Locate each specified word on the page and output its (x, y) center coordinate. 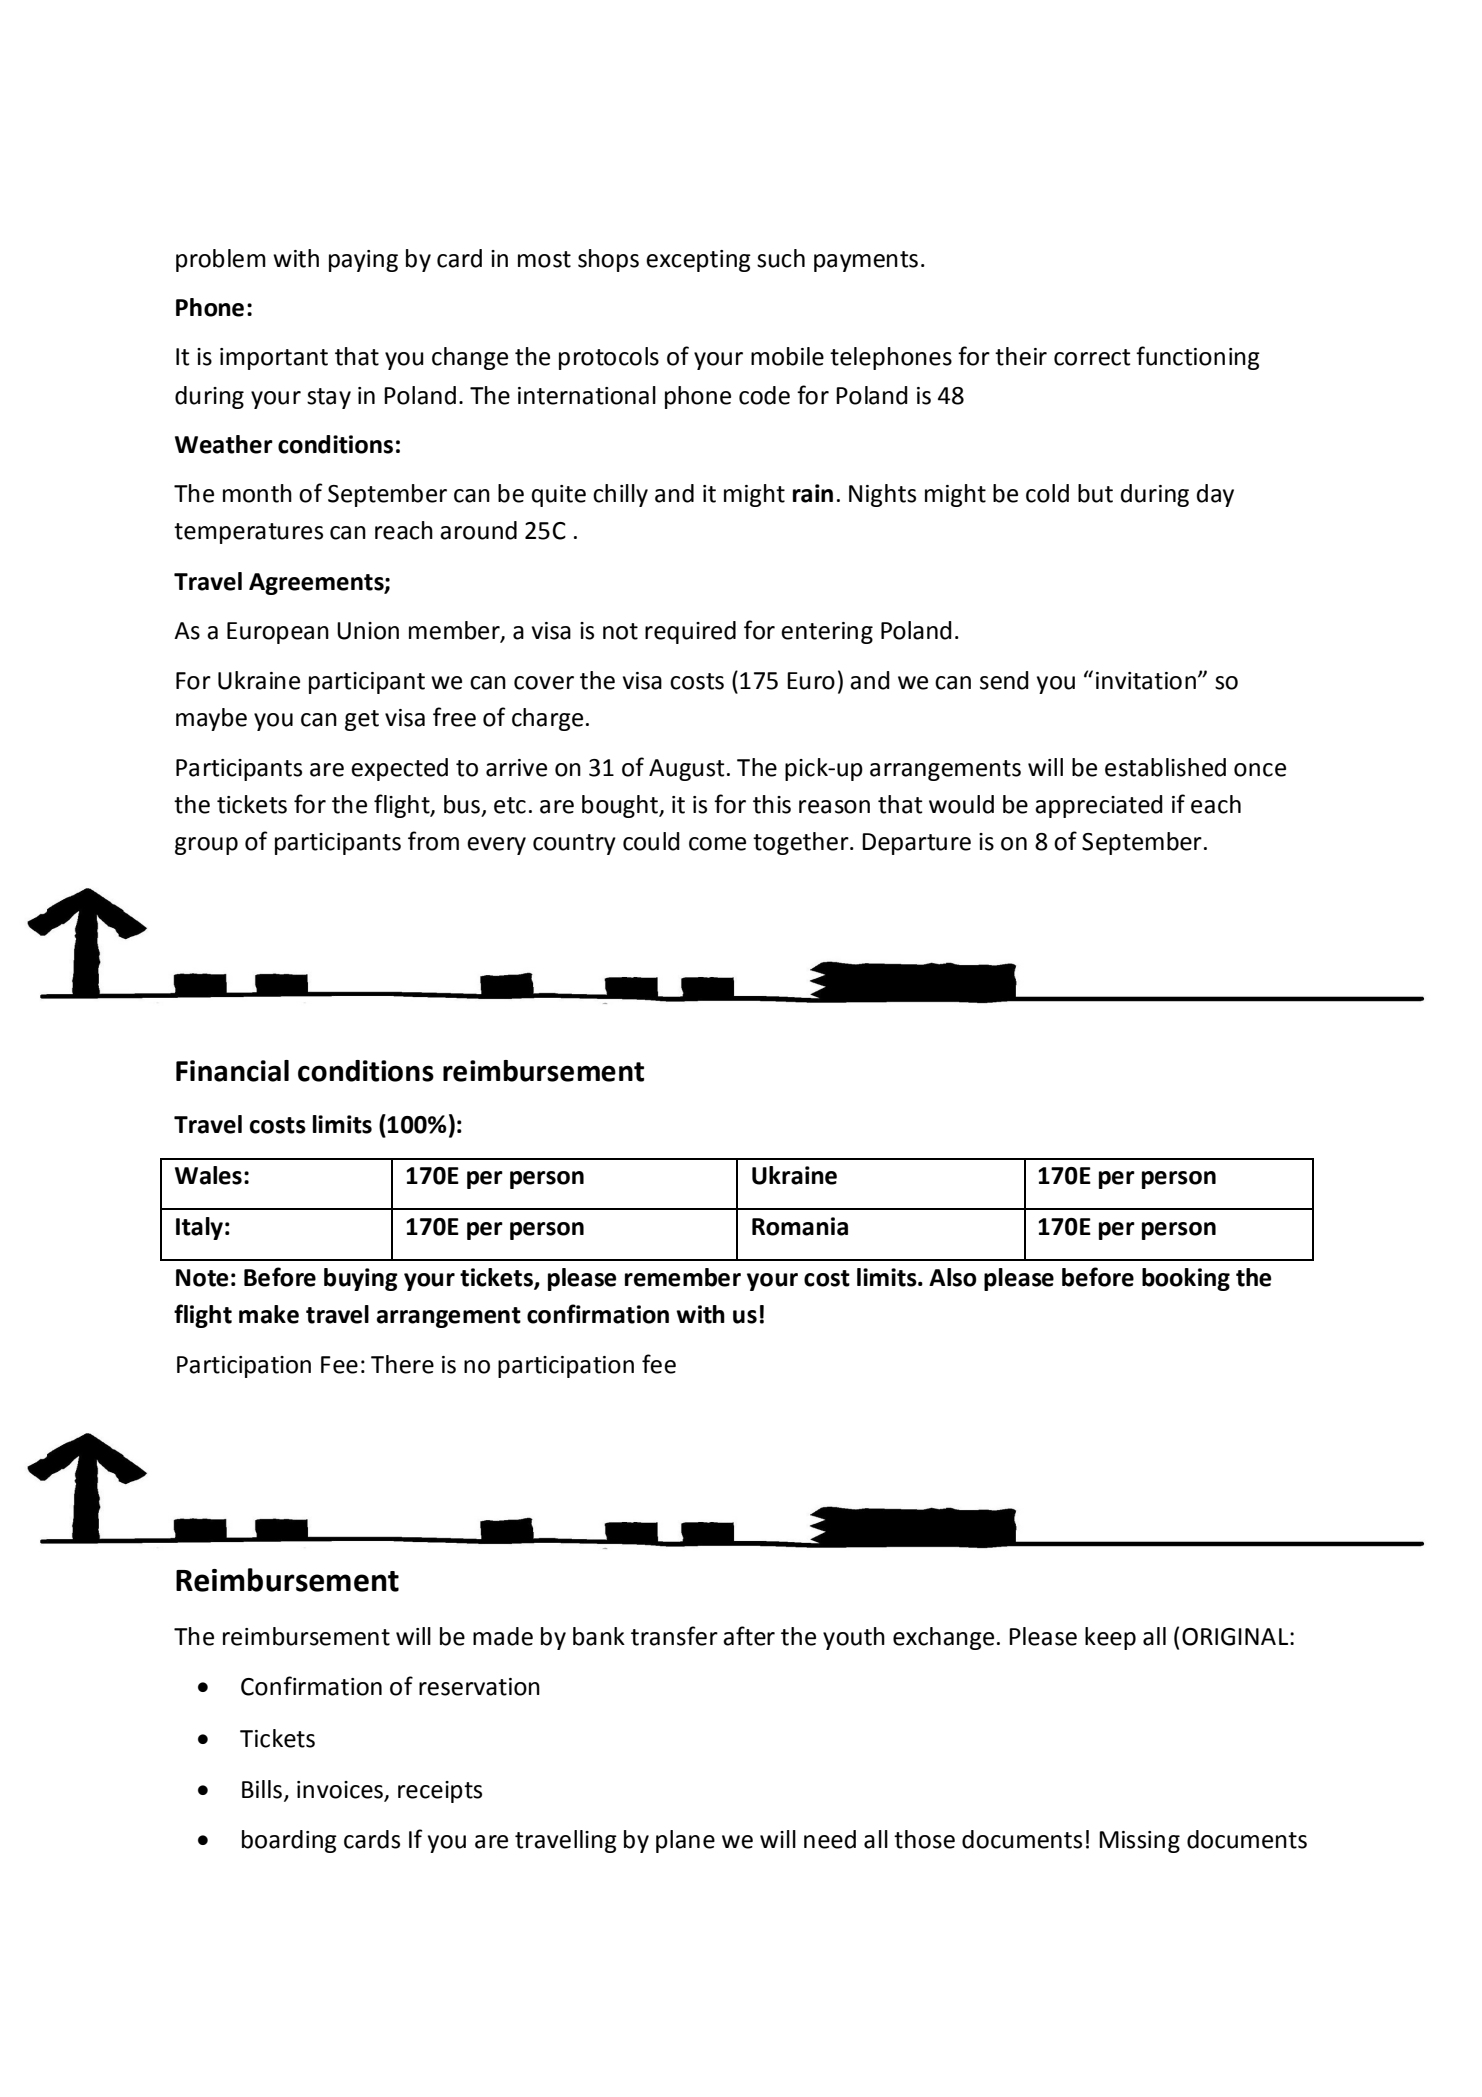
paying (363, 261)
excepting (698, 261)
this (772, 804)
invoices (340, 1790)
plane (685, 1841)
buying (361, 1279)
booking (1186, 1279)
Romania (800, 1226)
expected (399, 769)
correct (1092, 357)
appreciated (1099, 806)
